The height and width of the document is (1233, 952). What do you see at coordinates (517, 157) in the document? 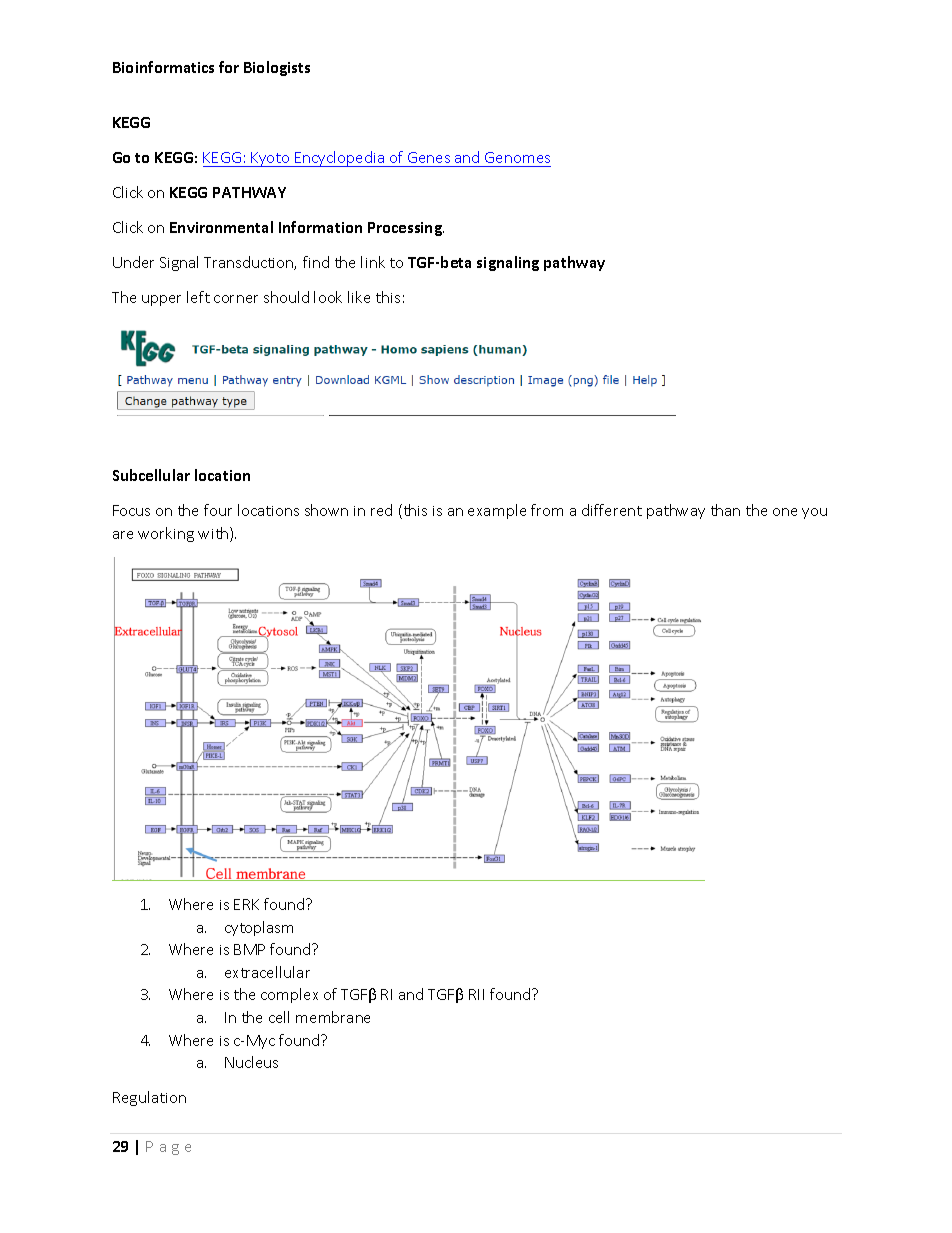
I see `Genomes` at bounding box center [517, 157].
